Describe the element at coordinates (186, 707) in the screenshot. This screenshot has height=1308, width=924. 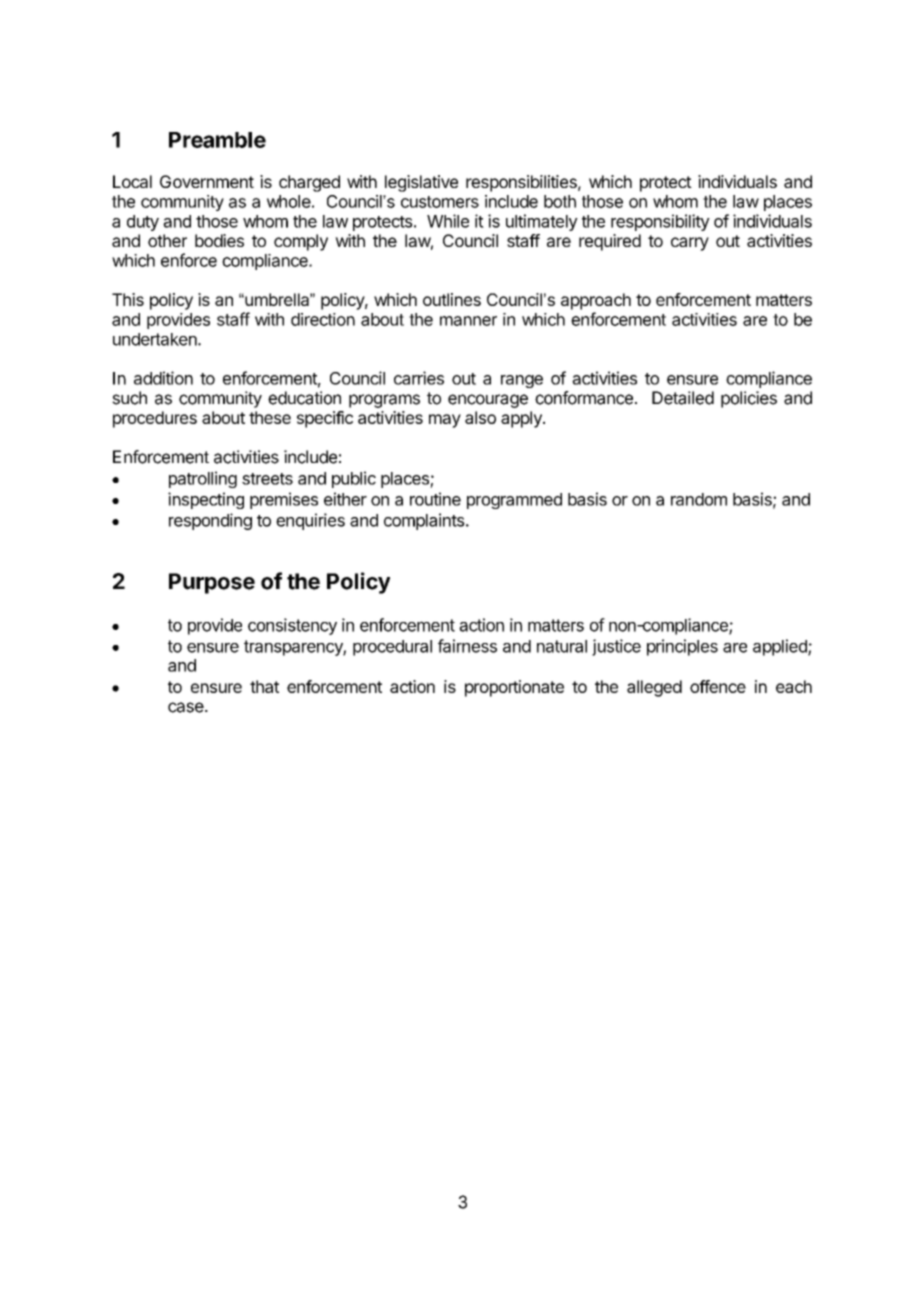
I see `case` at that location.
